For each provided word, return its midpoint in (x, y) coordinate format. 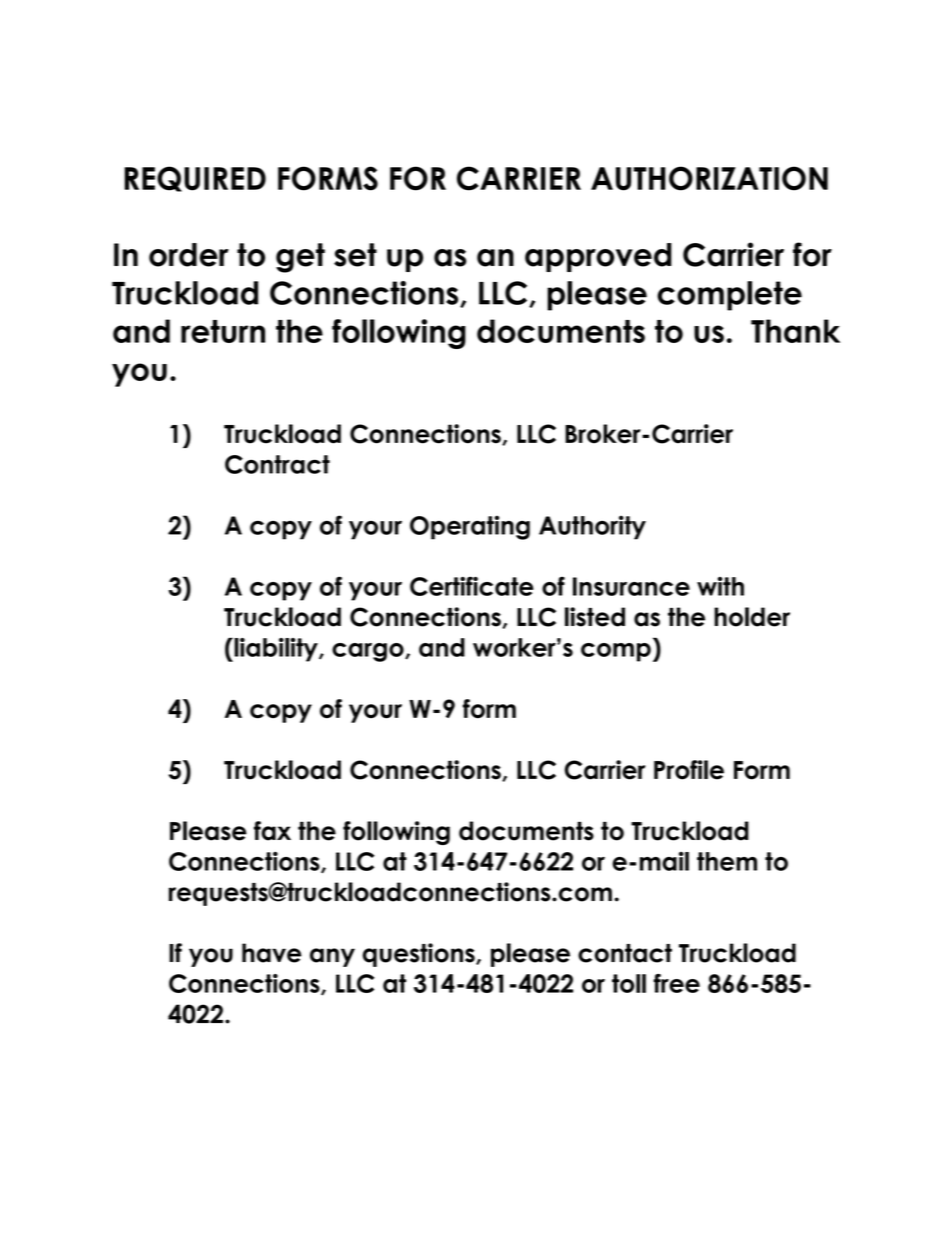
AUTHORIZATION (709, 178)
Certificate (472, 586)
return (223, 331)
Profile (689, 770)
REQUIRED (195, 179)
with (720, 586)
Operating (470, 527)
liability (276, 650)
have (271, 953)
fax (272, 831)
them (727, 861)
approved (598, 257)
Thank (795, 331)
